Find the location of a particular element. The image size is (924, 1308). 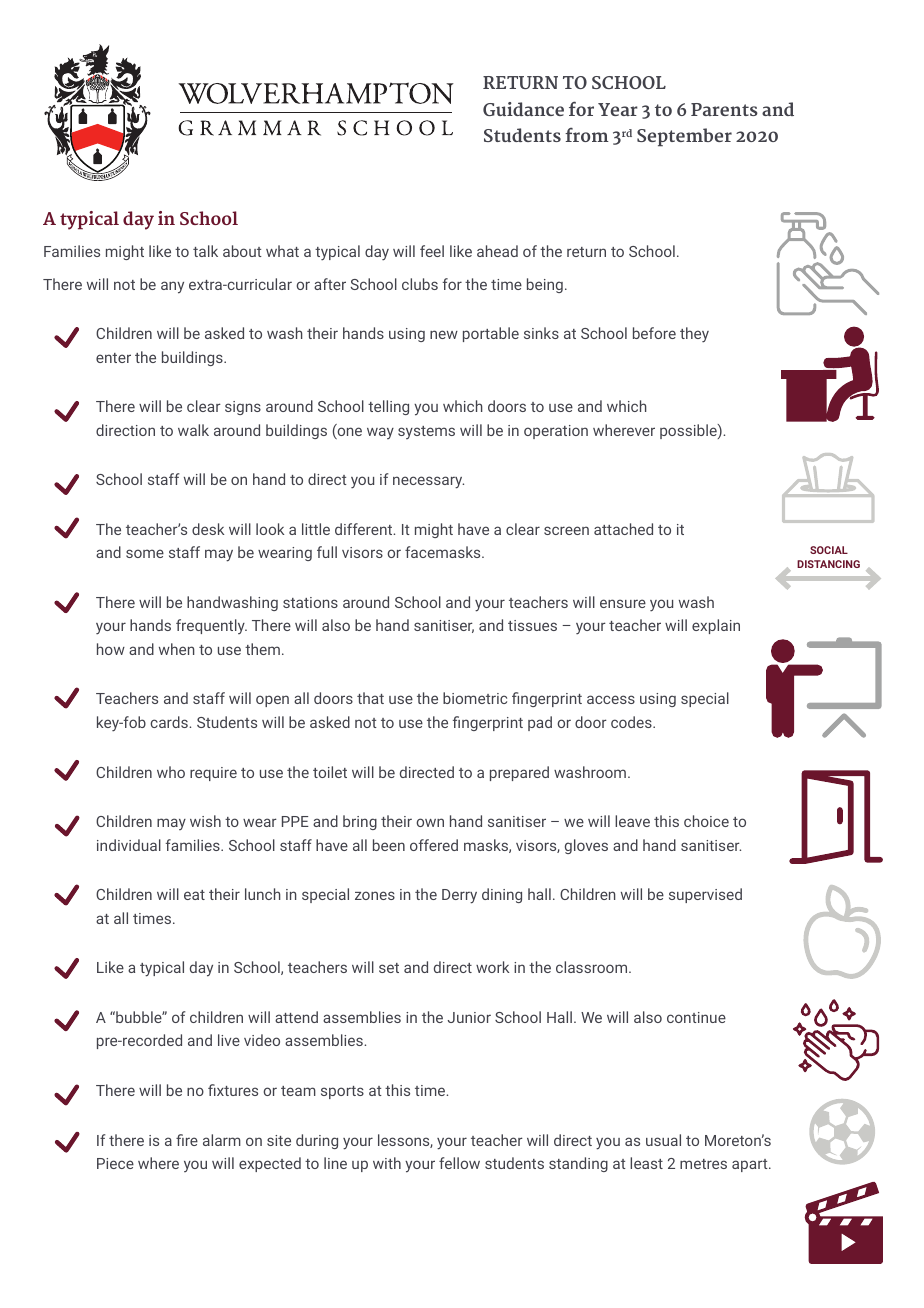

fire is located at coordinates (187, 1140).
